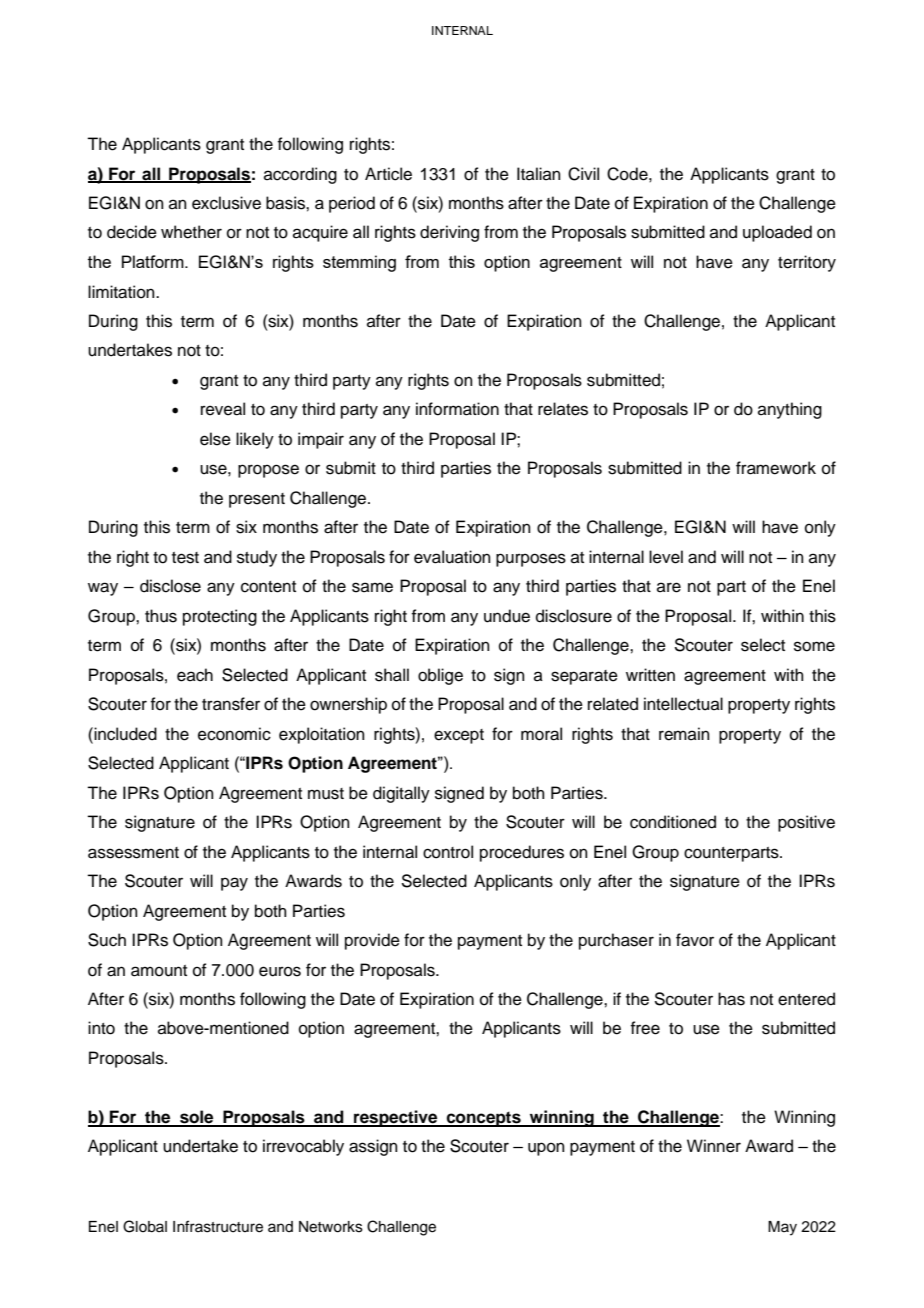  Describe the element at coordinates (440, 676) in the image. I see `oblige` at that location.
